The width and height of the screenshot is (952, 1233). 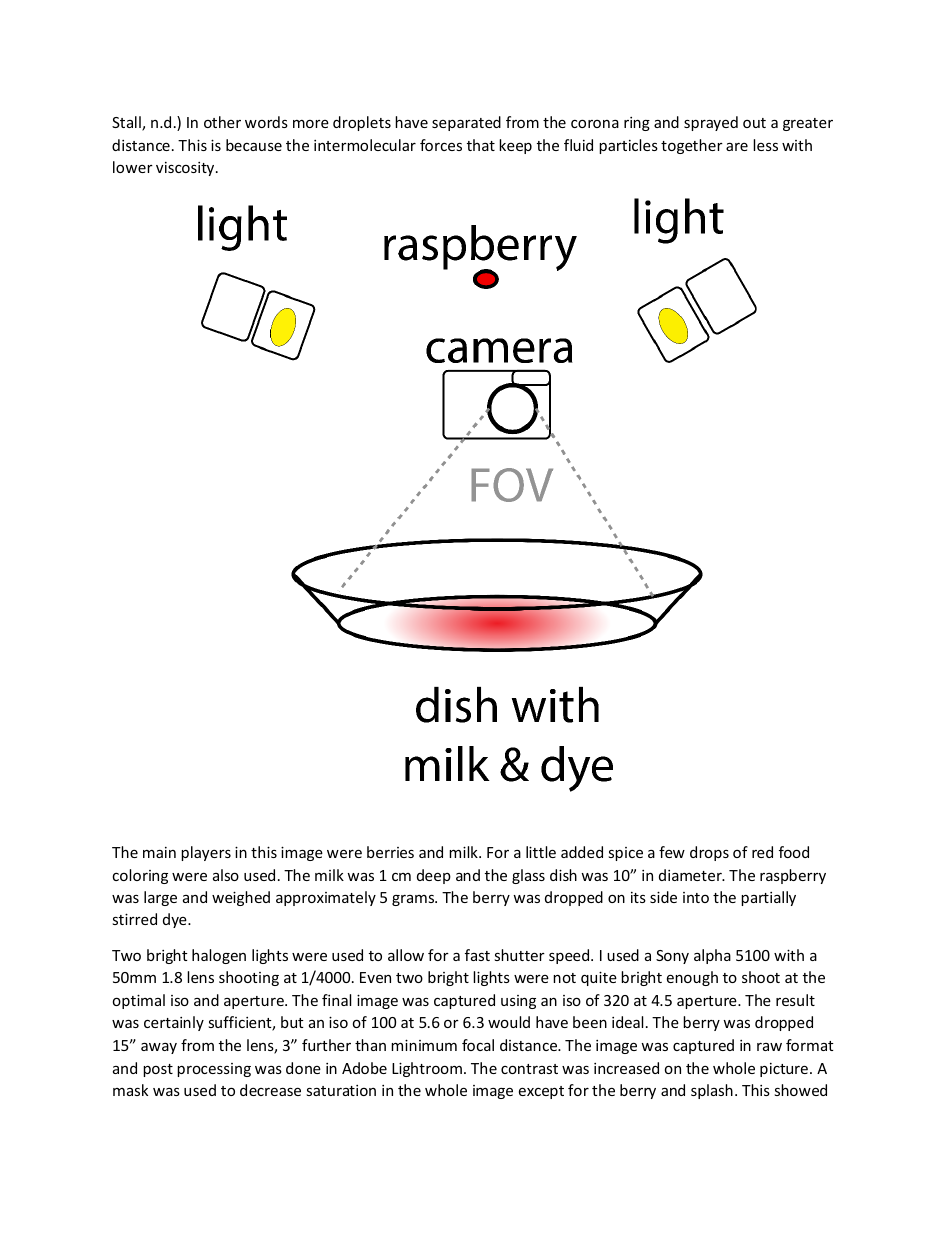 I want to click on focal, so click(x=478, y=1045).
